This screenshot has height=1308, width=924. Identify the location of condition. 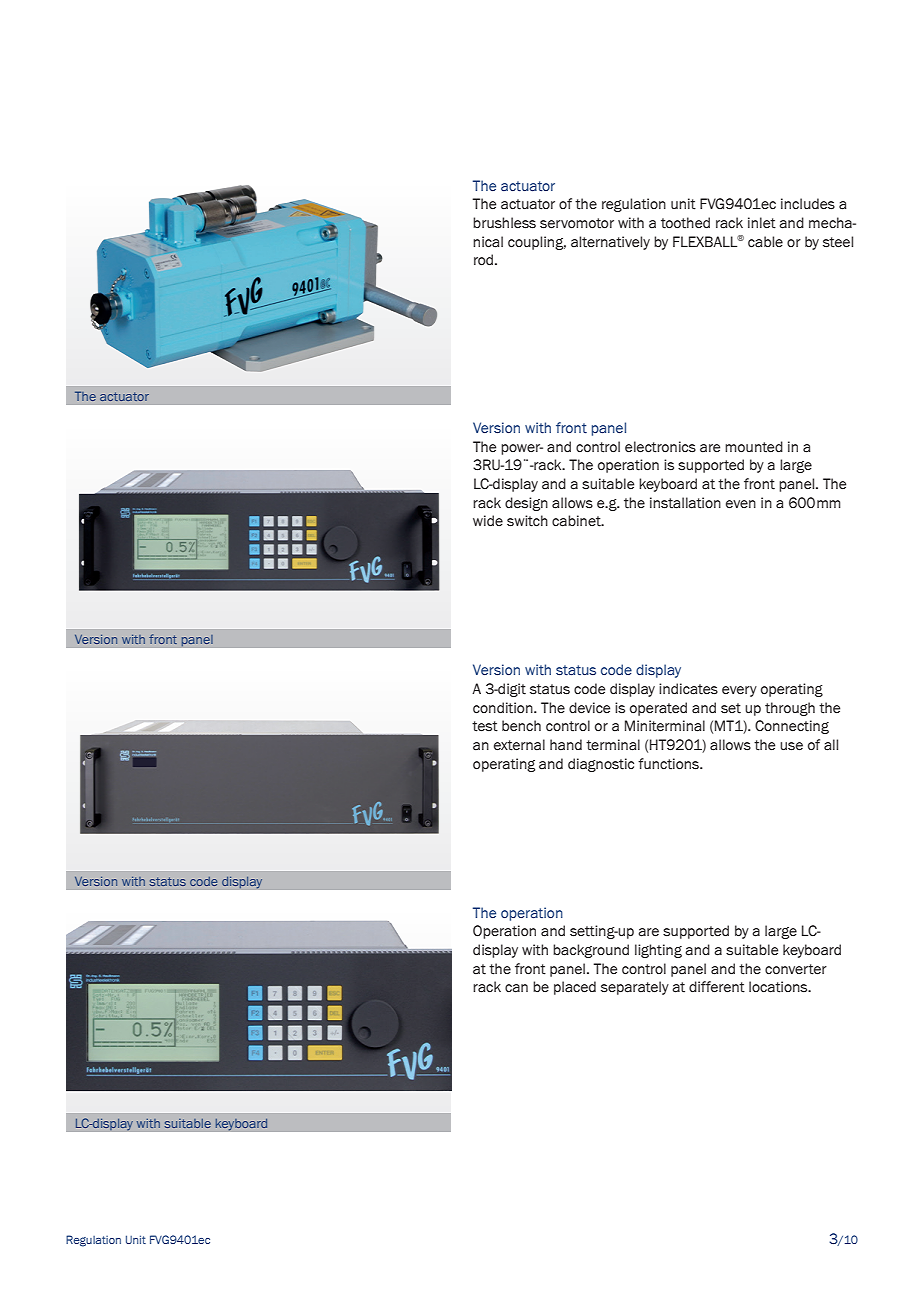
(504, 708).
